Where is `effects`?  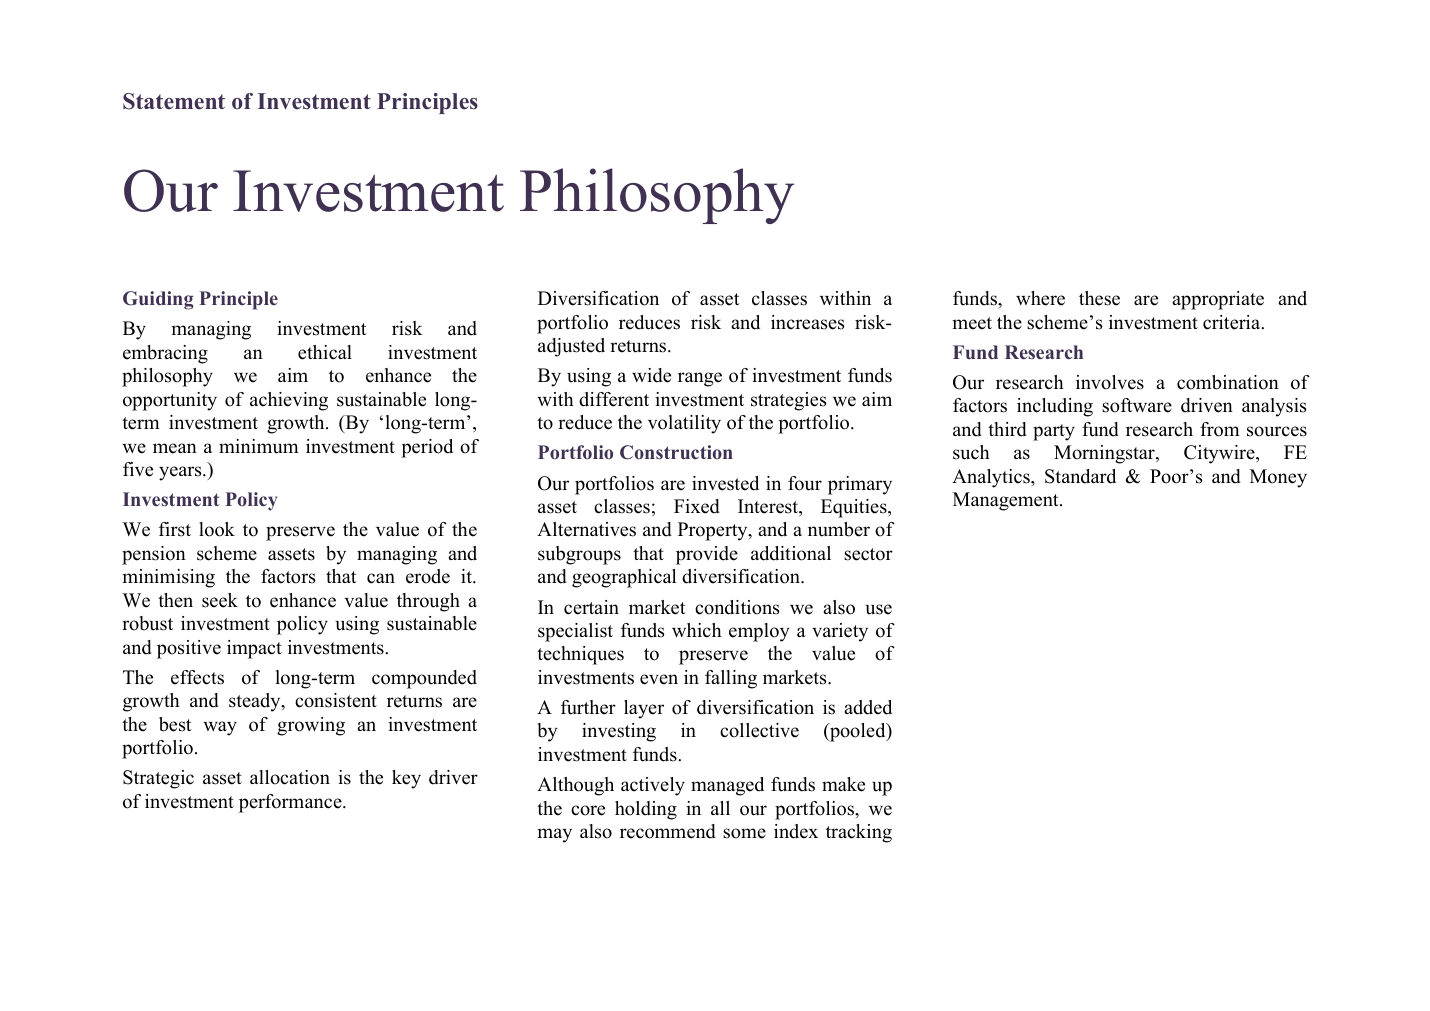
effects is located at coordinates (197, 677).
